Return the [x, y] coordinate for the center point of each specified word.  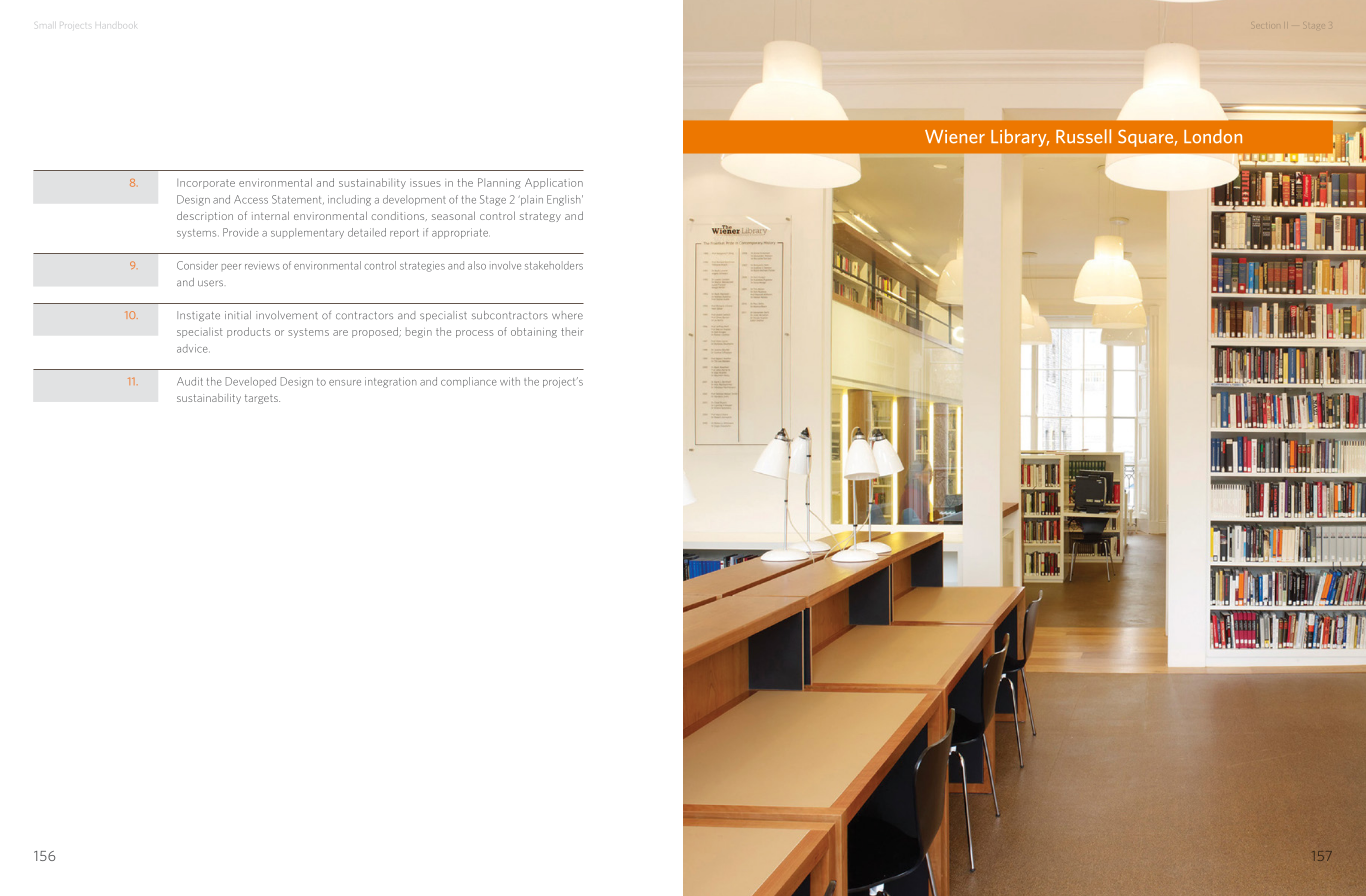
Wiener [955, 137]
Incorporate [206, 184]
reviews [262, 267]
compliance [468, 382]
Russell [1083, 136]
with [510, 381]
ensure [345, 383]
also [477, 265]
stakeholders [554, 265]
